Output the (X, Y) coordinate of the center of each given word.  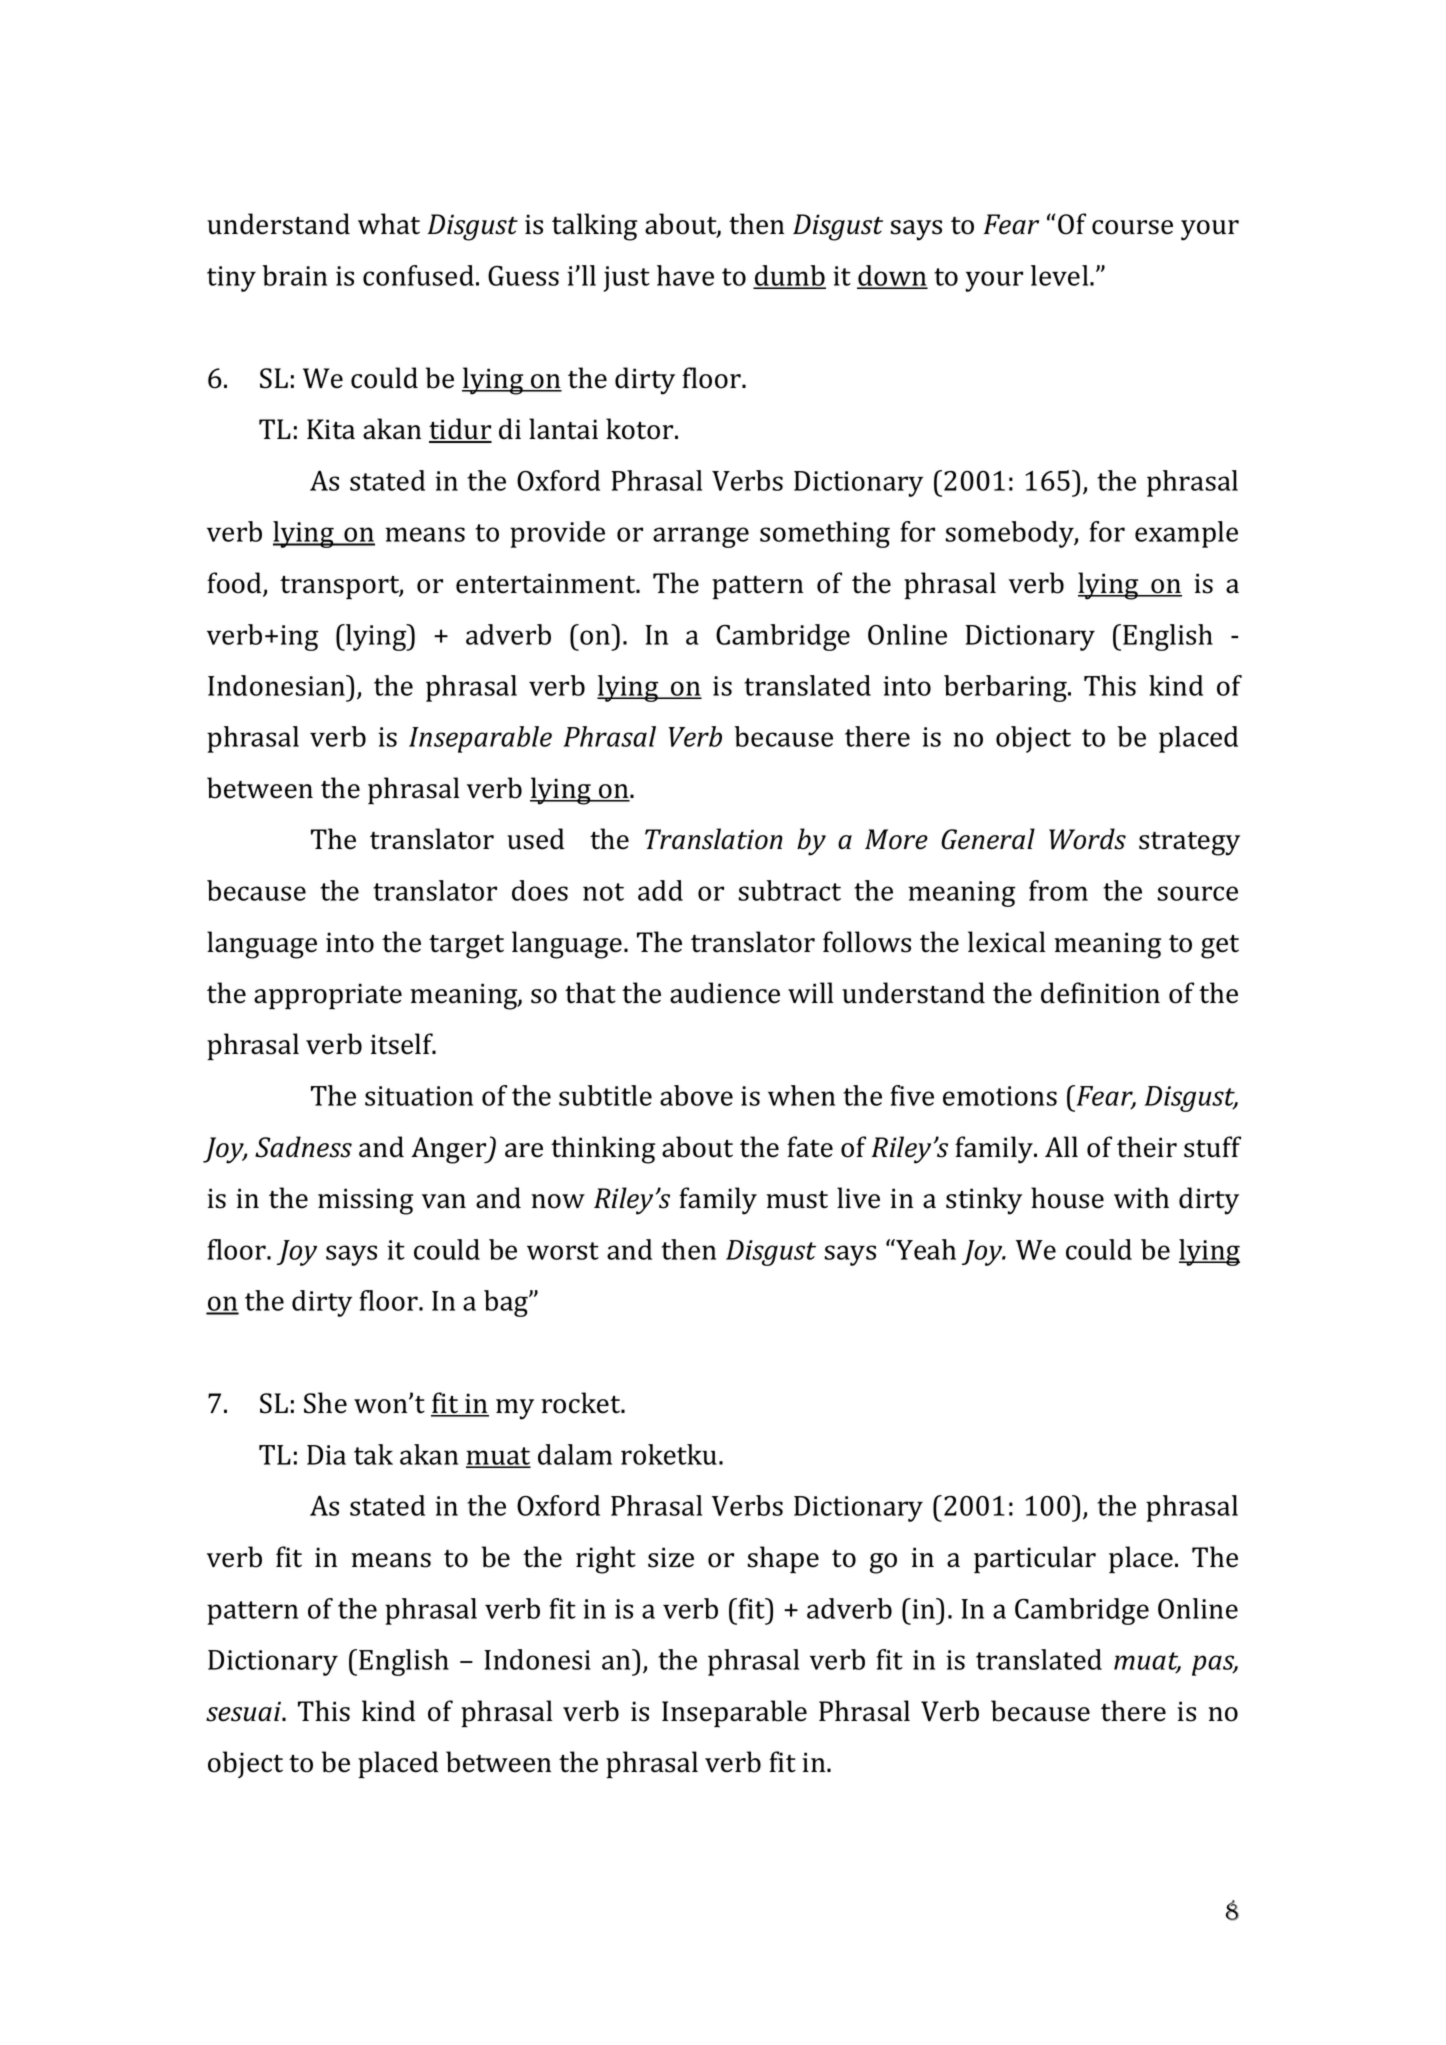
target (466, 947)
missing (365, 1201)
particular (1035, 1560)
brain (294, 275)
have (685, 275)
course (1132, 227)
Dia (326, 1455)
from (1058, 890)
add (660, 890)
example (1186, 534)
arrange (701, 537)
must (797, 1200)
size (671, 1557)
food (235, 584)
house (1067, 1198)
